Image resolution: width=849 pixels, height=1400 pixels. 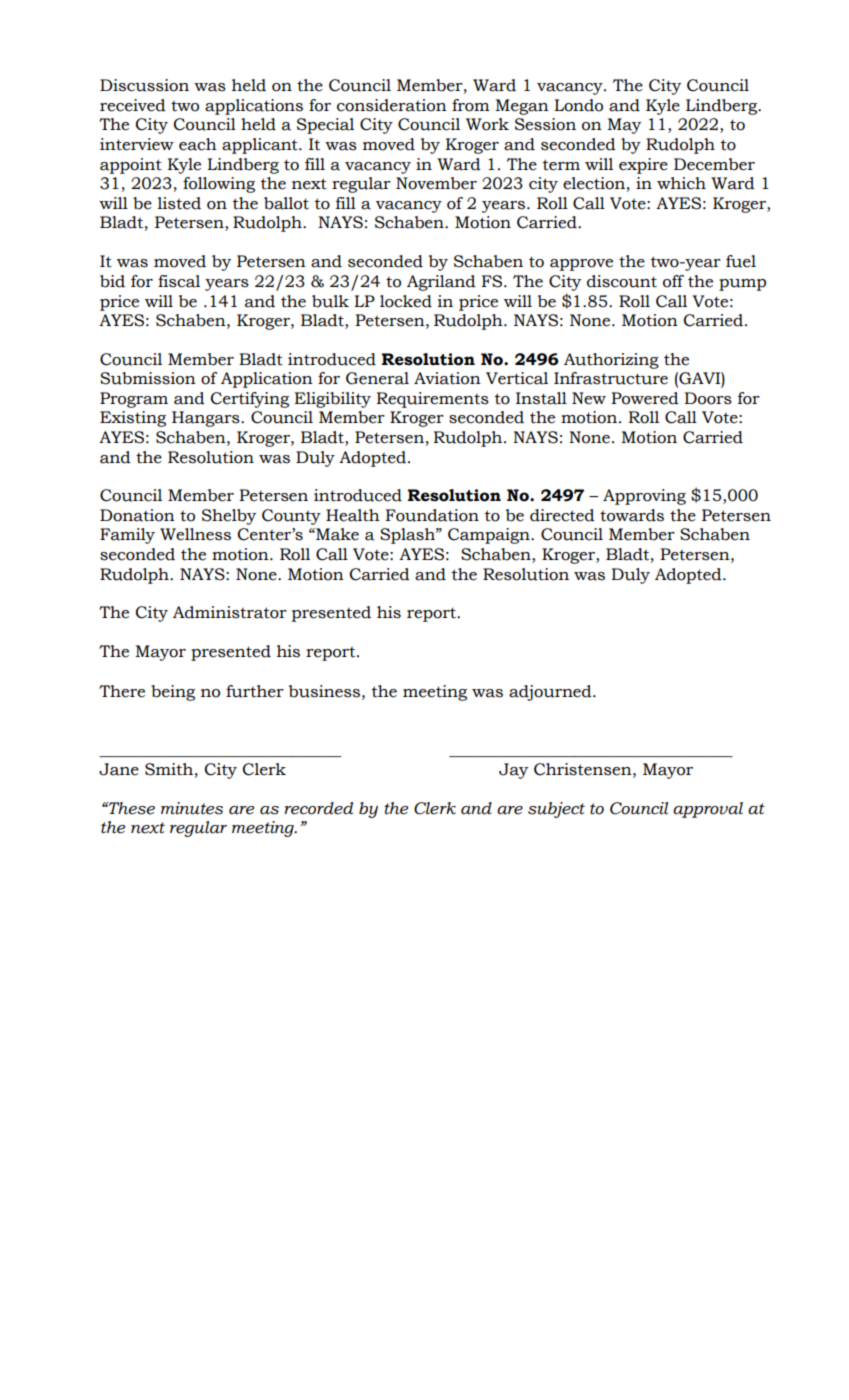 What do you see at coordinates (513, 771) in the document?
I see `Jay` at bounding box center [513, 771].
